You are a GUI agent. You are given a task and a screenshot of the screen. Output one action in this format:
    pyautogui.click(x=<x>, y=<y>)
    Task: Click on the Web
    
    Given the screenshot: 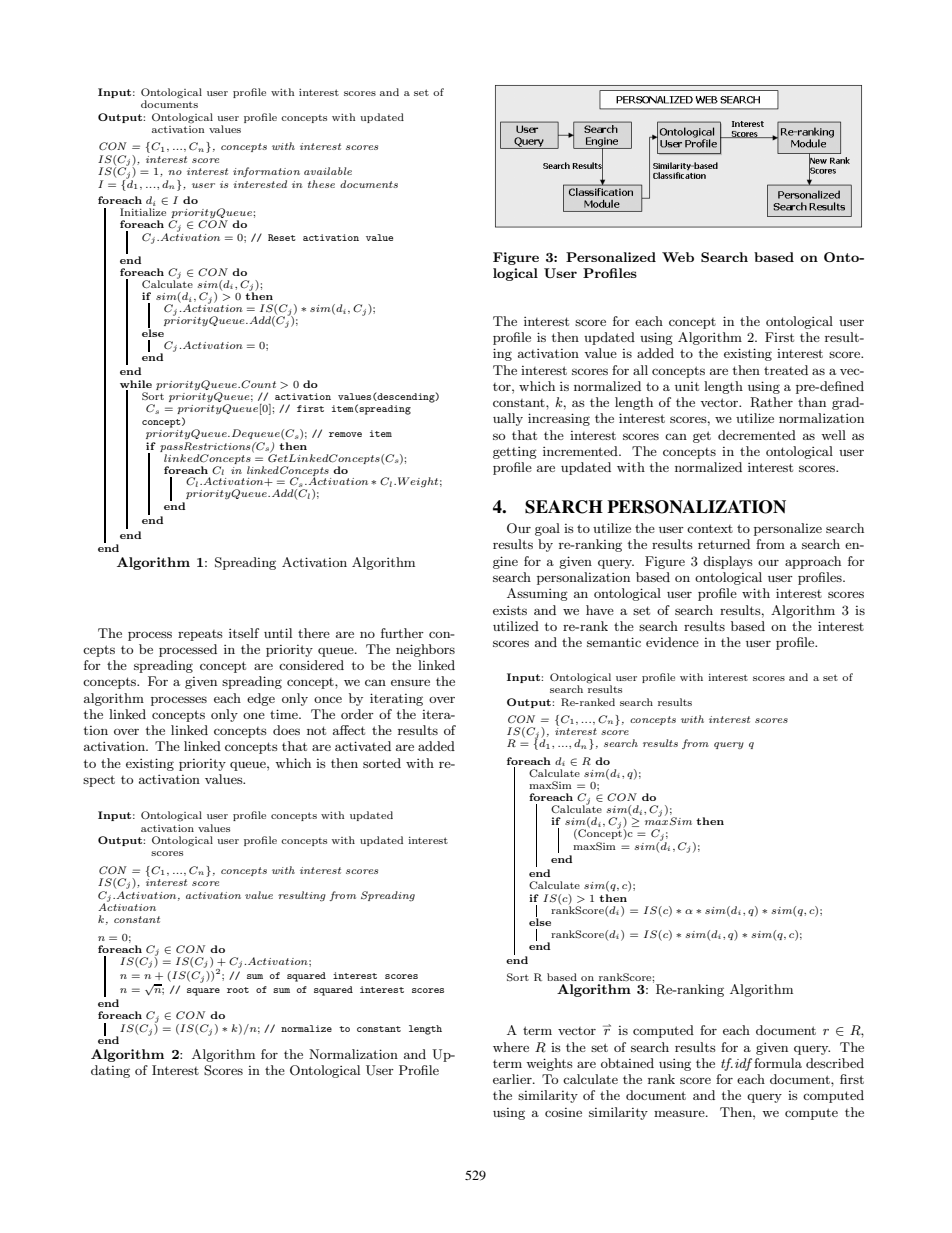 What is the action you would take?
    pyautogui.click(x=678, y=257)
